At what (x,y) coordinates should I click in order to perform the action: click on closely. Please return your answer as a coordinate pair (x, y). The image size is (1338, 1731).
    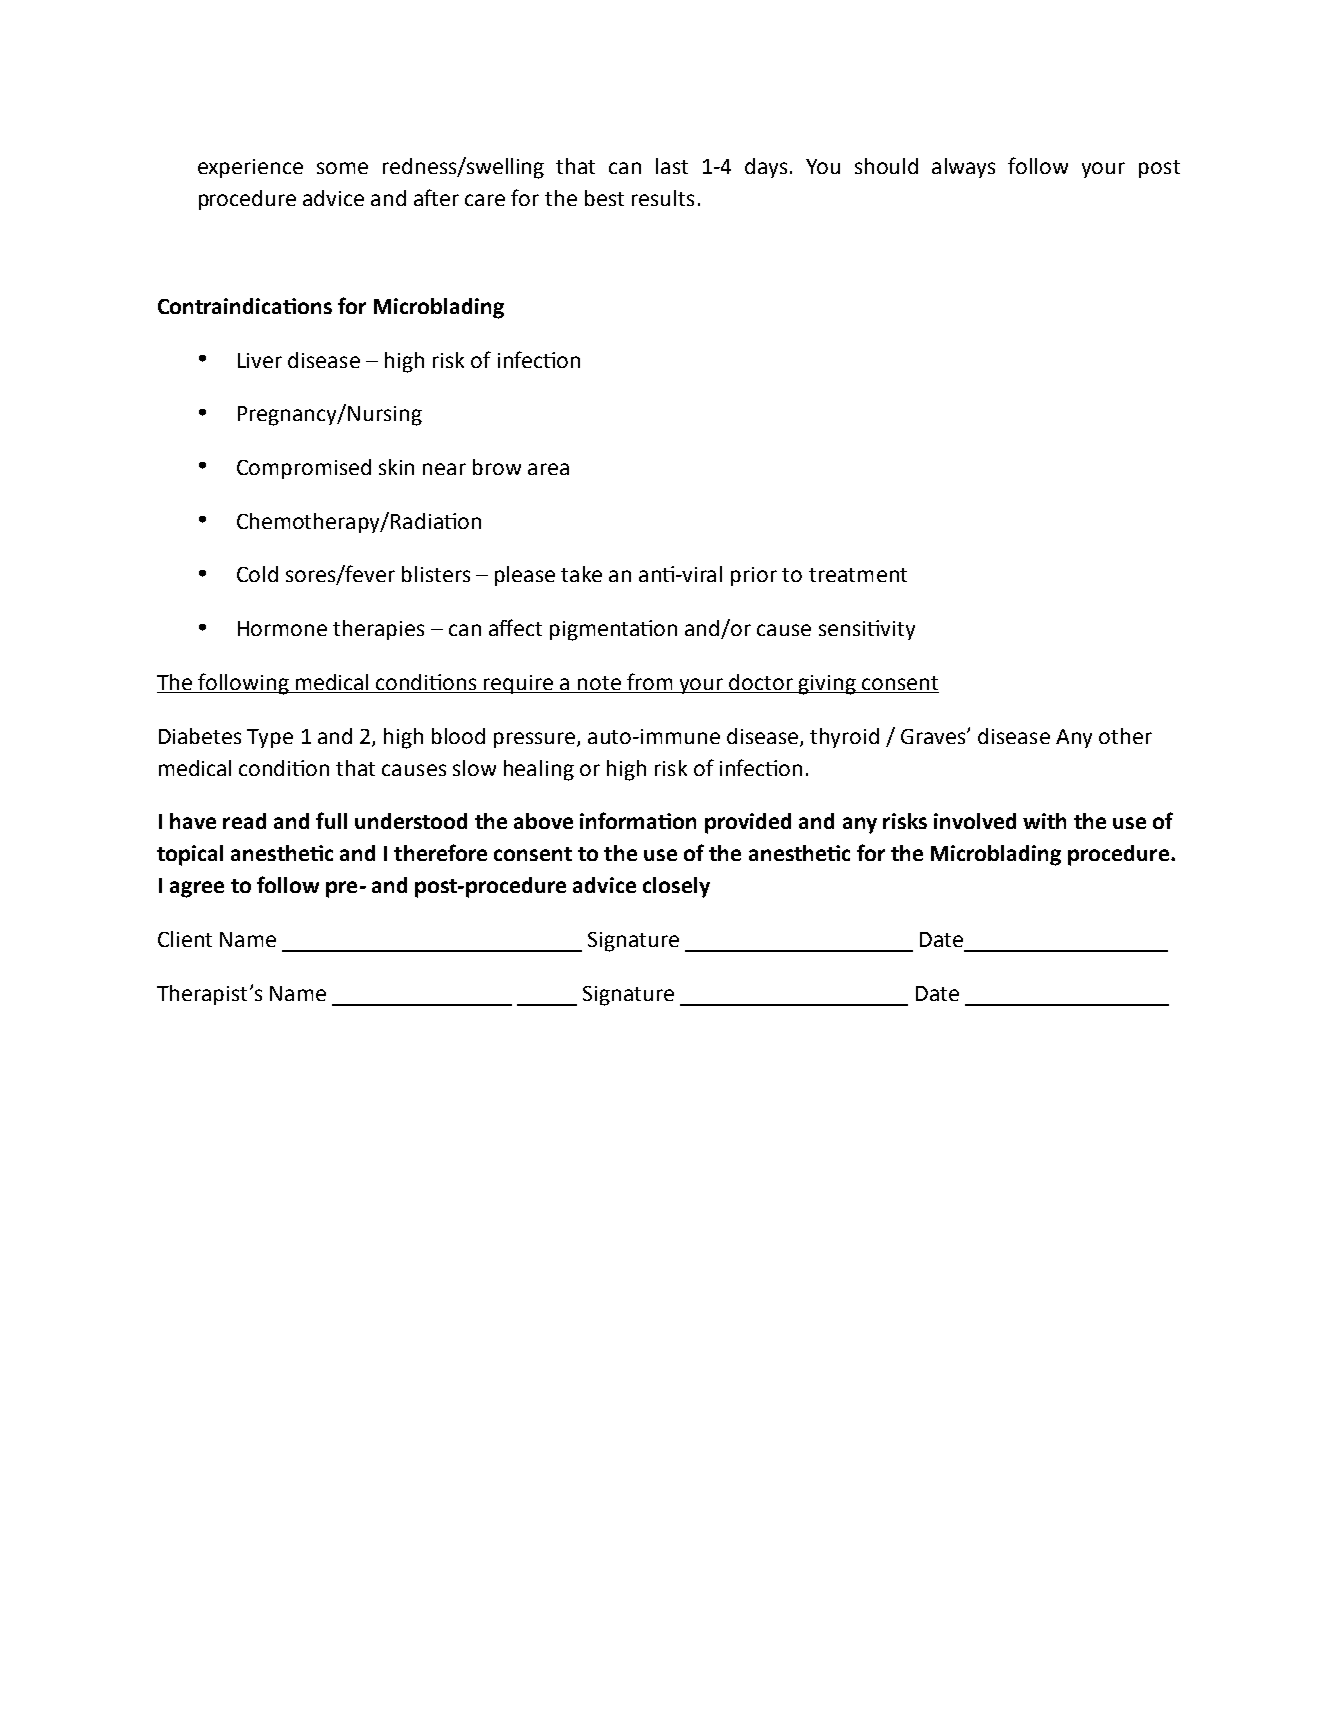
    Looking at the image, I should click on (676, 887).
